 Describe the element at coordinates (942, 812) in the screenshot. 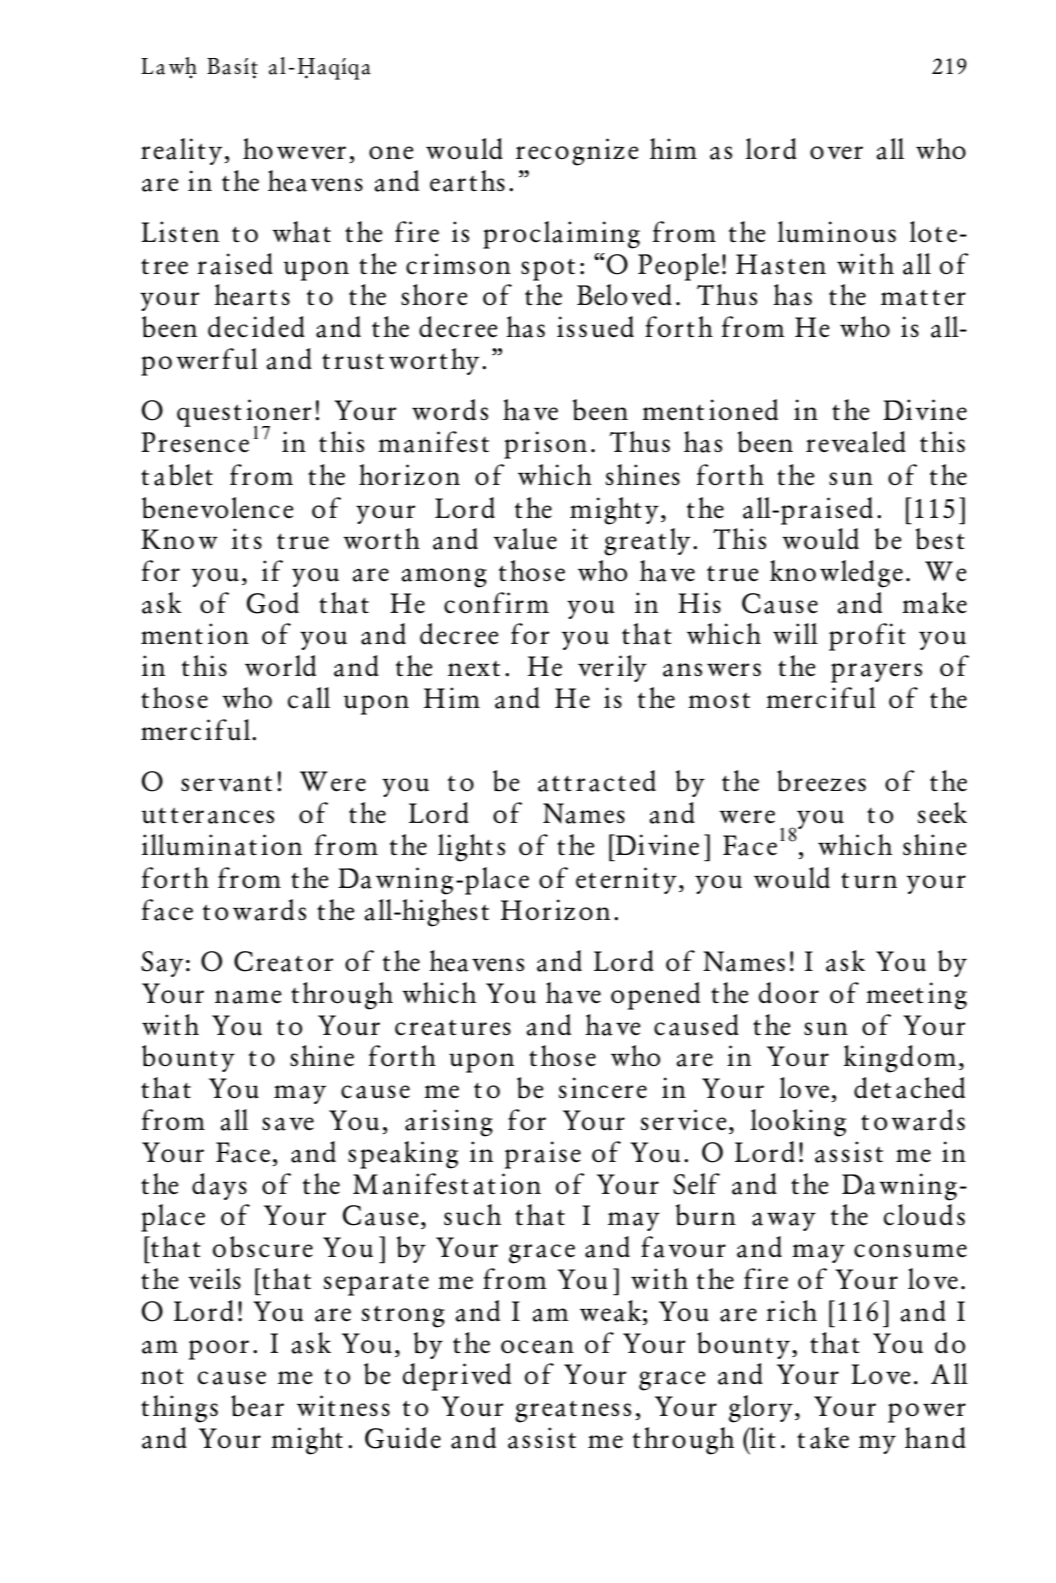

I see `seek` at that location.
